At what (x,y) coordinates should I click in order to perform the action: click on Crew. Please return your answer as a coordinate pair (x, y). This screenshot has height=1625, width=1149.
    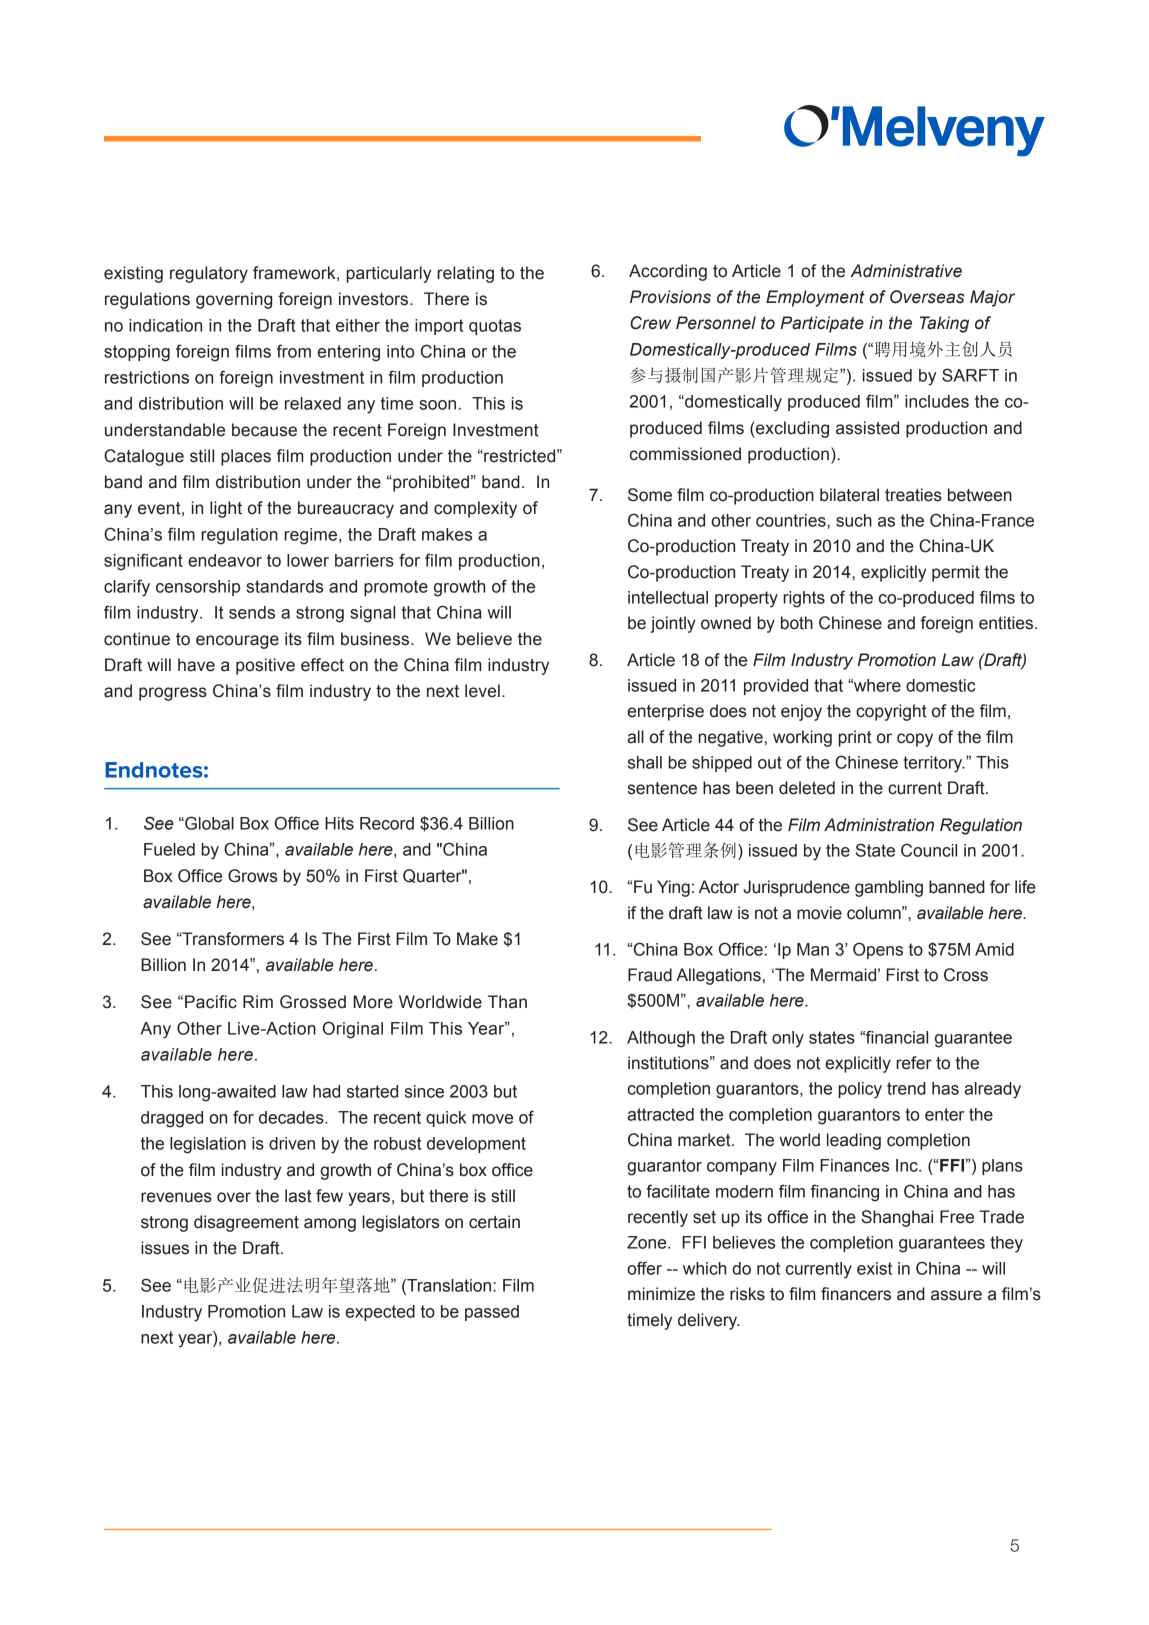
    Looking at the image, I should click on (650, 323).
